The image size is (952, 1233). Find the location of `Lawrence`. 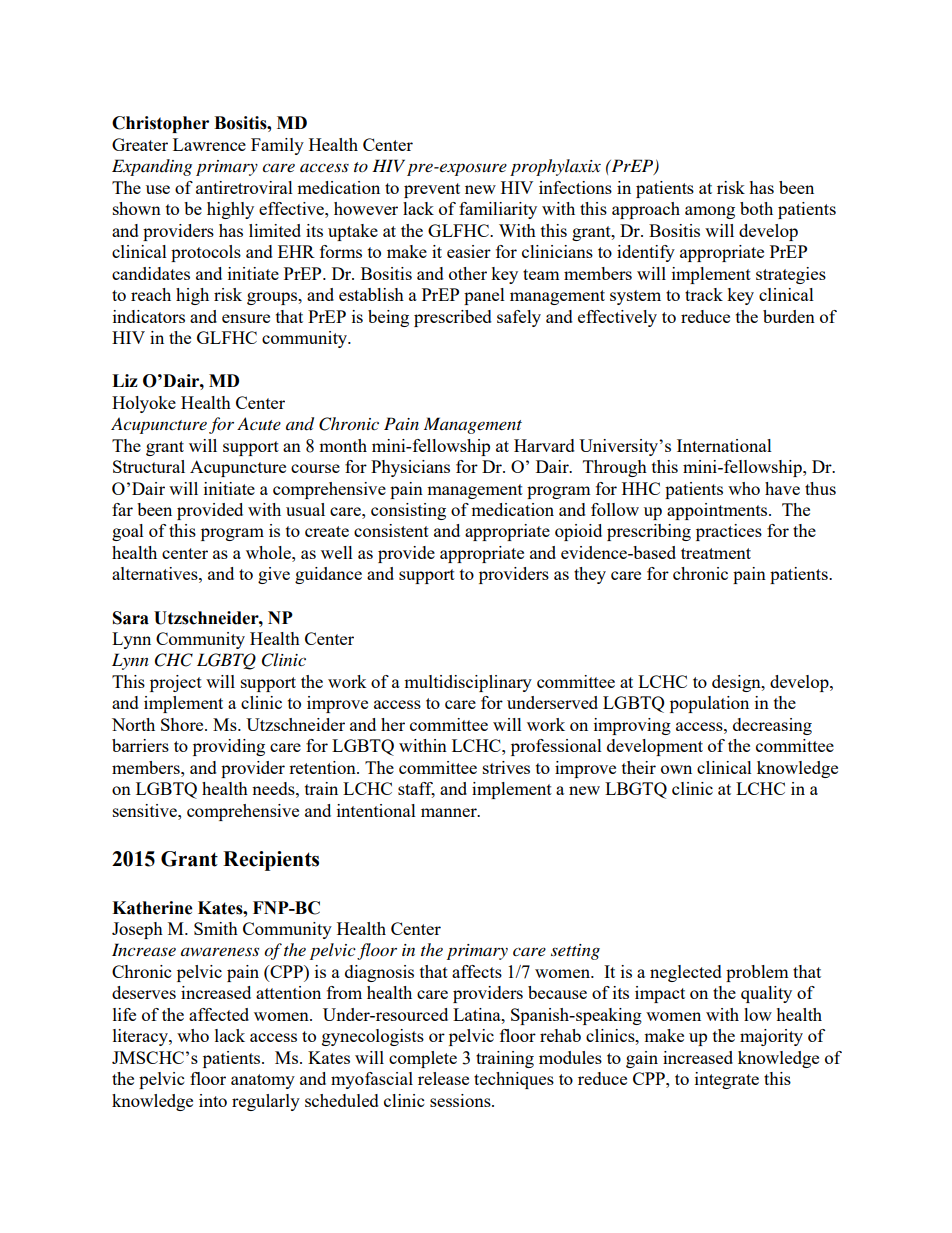

Lawrence is located at coordinates (209, 144).
